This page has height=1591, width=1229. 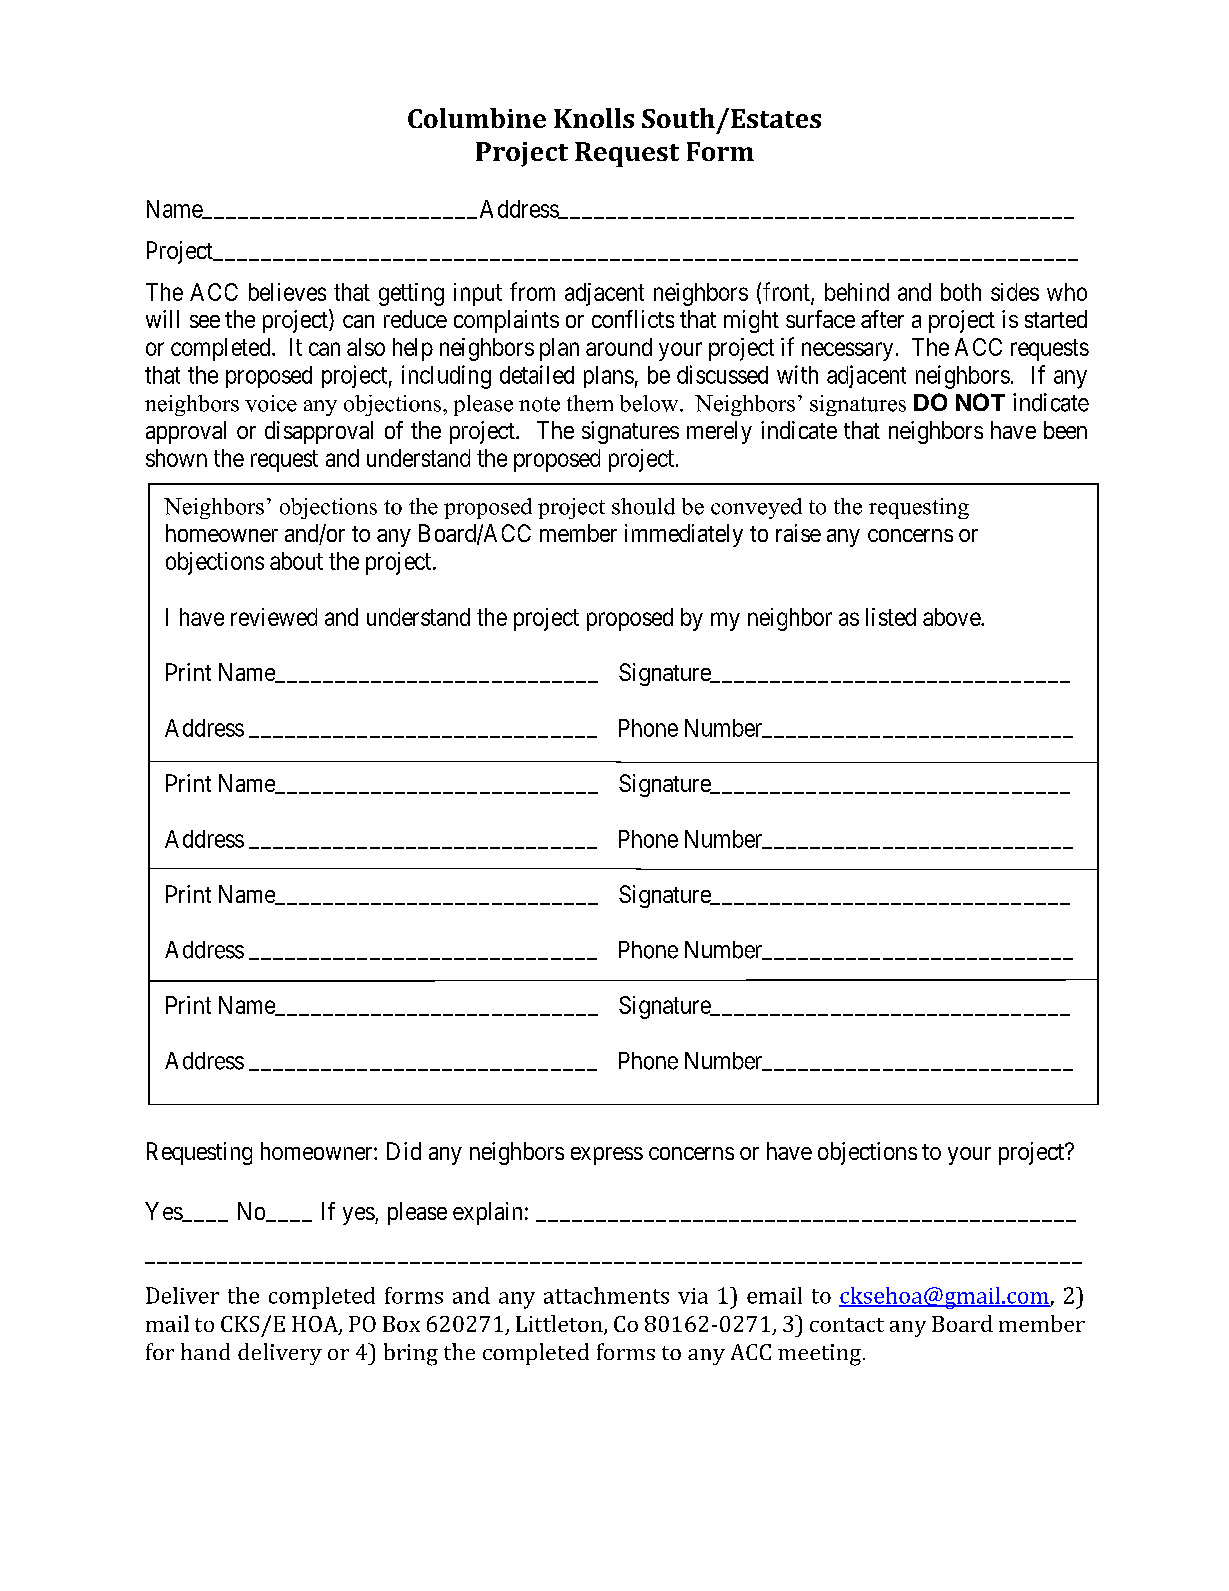 I want to click on reviewed, so click(x=274, y=617).
